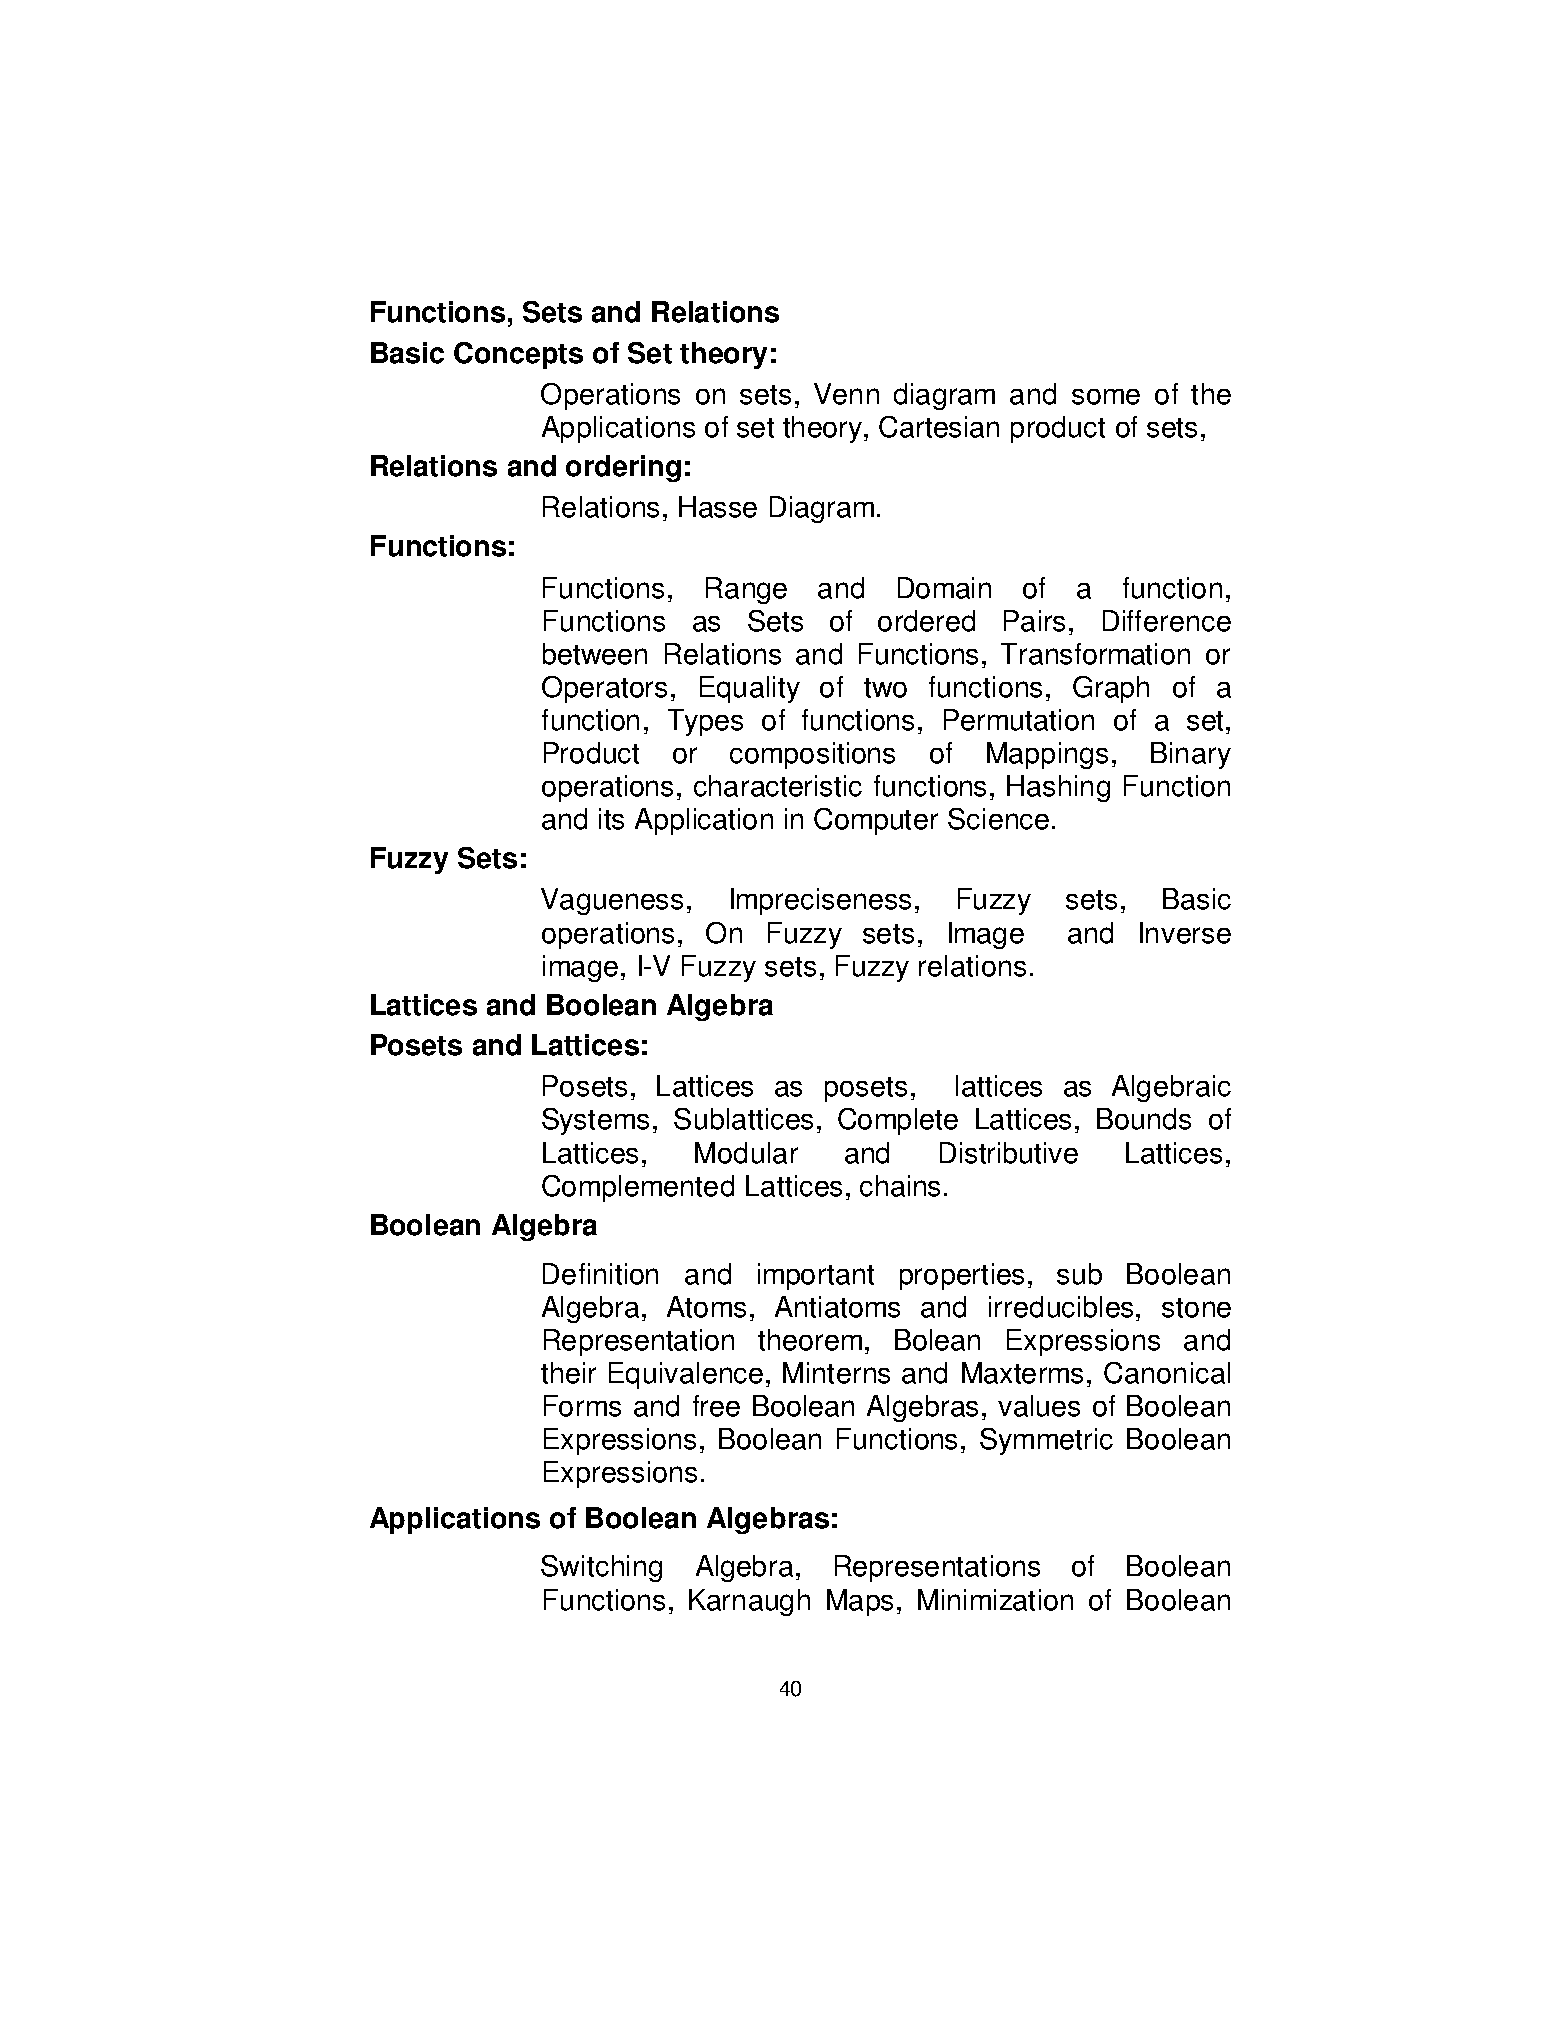  I want to click on Definition, so click(600, 1274).
